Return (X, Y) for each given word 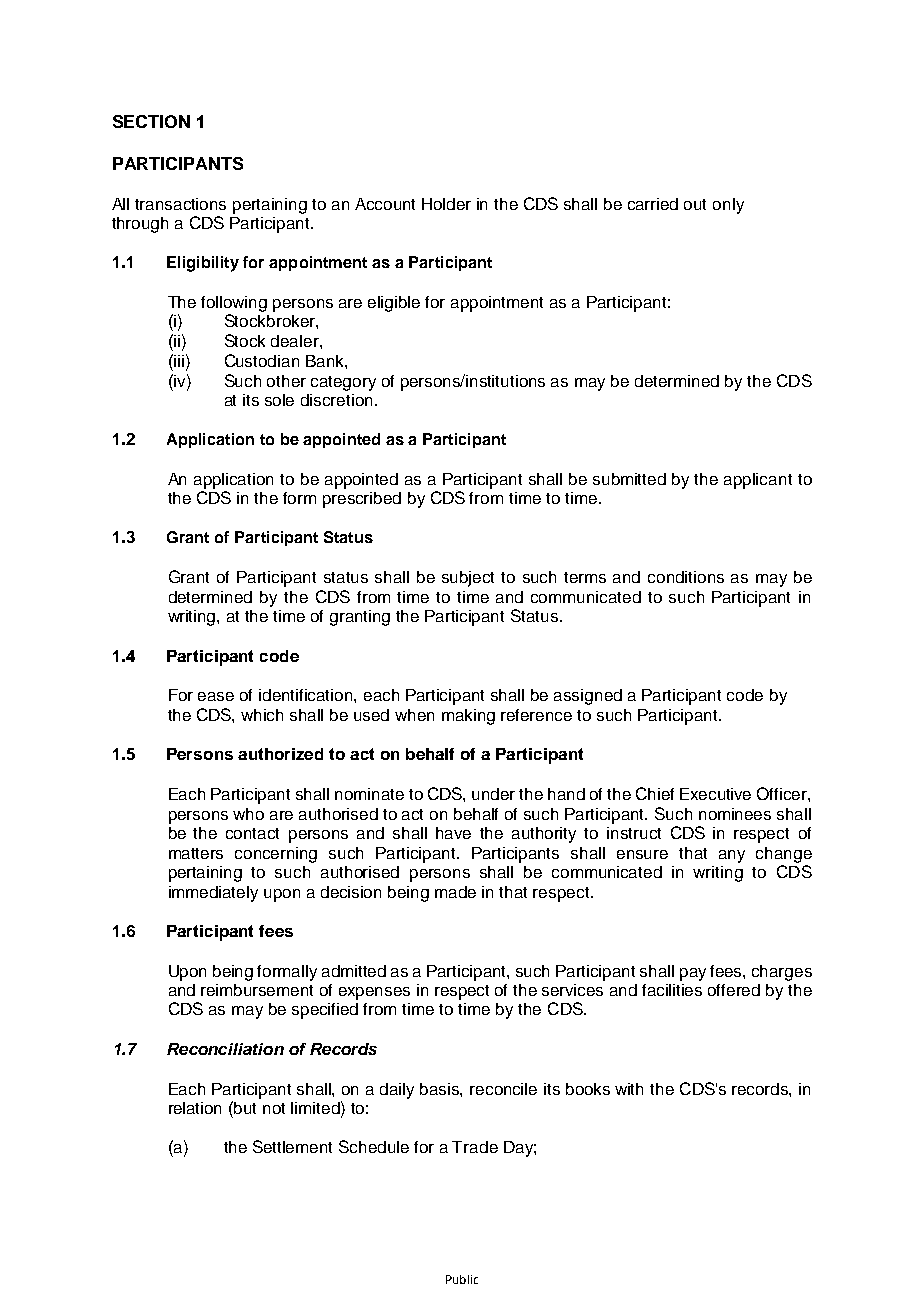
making (468, 717)
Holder (446, 204)
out (695, 204)
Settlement (292, 1146)
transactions (180, 204)
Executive (715, 794)
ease (216, 696)
